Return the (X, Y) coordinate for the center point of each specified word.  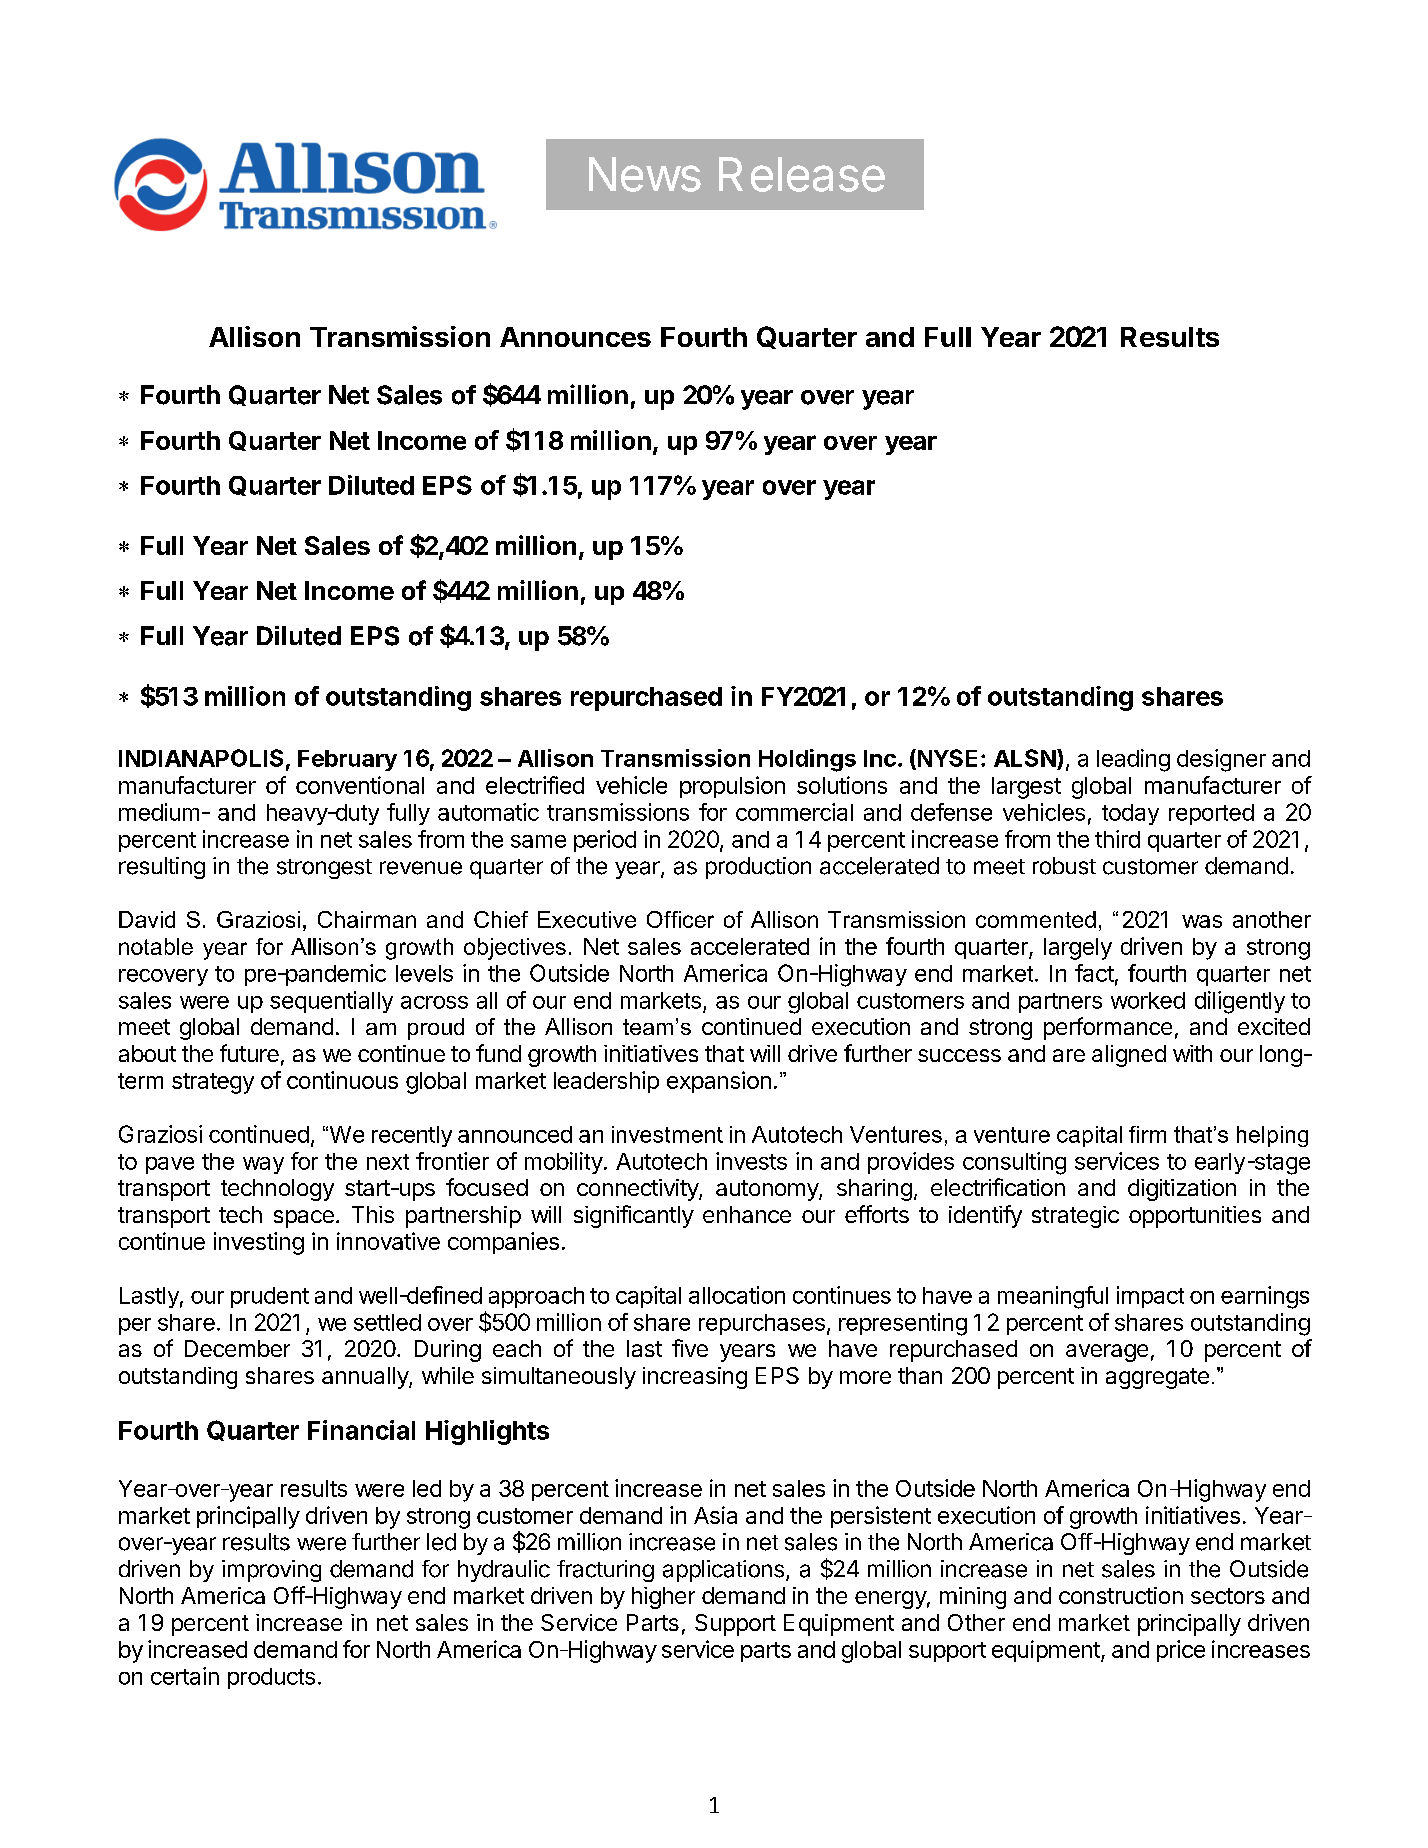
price (1181, 1651)
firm (1147, 1134)
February (347, 760)
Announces (575, 337)
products (271, 1678)
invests (751, 1161)
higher (663, 1598)
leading (1133, 760)
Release (802, 174)
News (645, 174)
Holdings (807, 760)
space (304, 1219)
